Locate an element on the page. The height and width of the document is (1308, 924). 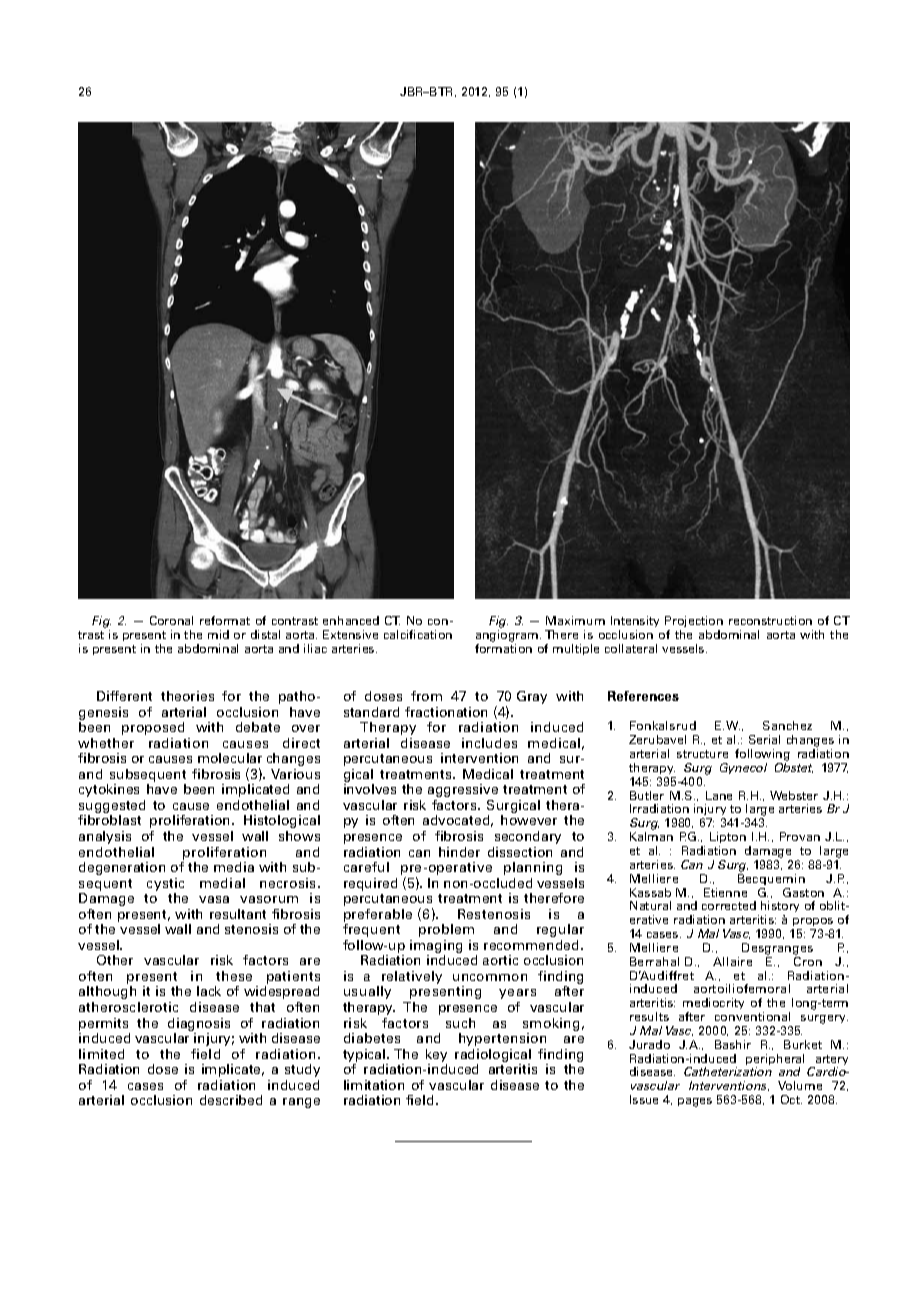
mediocrity is located at coordinates (713, 1005).
